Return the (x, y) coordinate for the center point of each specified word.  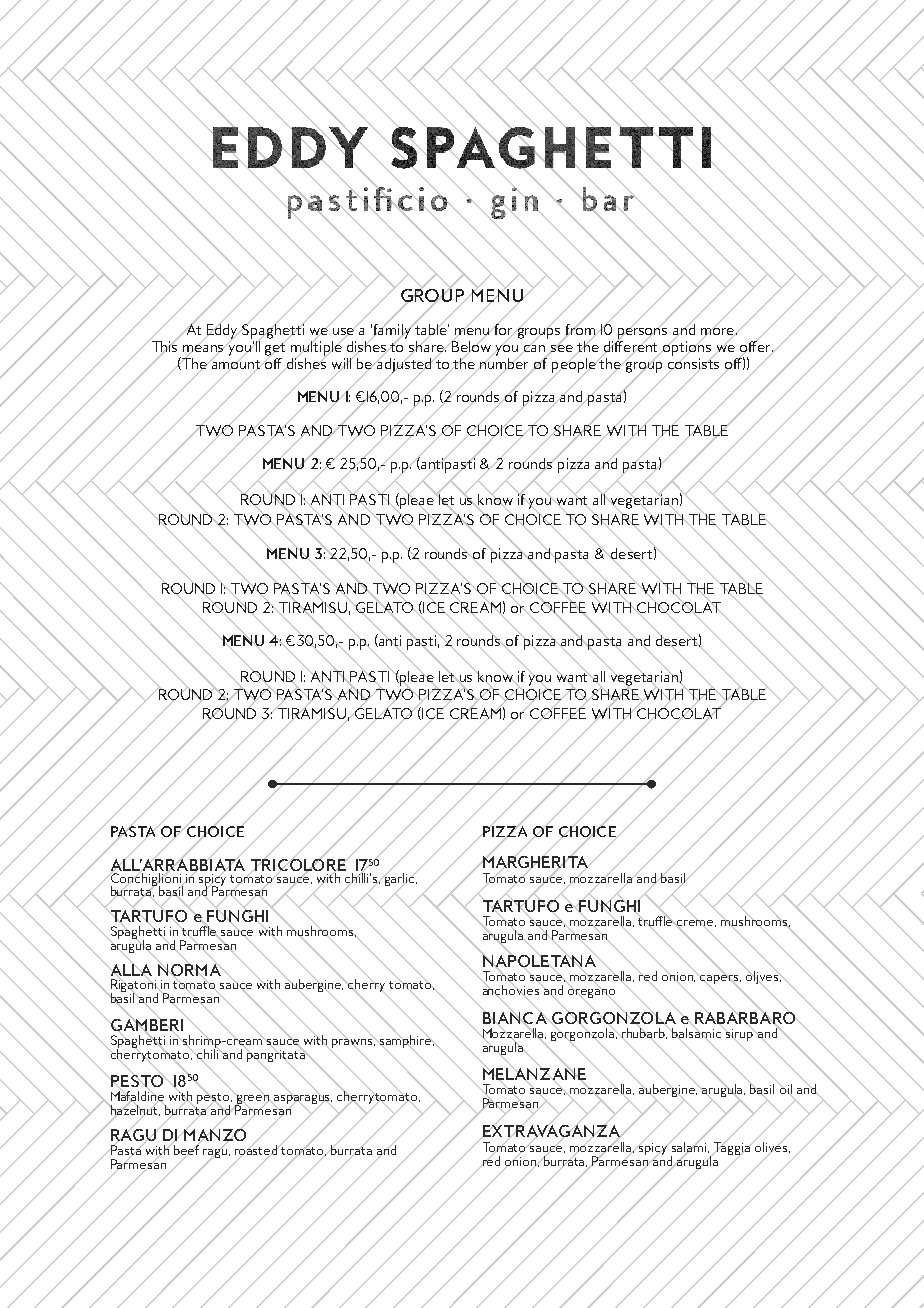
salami (689, 1147)
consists (693, 363)
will (343, 364)
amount (236, 364)
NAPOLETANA (540, 961)
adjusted (404, 365)
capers (720, 980)
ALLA (130, 970)
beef (186, 1150)
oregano (591, 994)
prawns (354, 1043)
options (687, 348)
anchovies (512, 990)
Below (472, 347)
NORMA (190, 970)
